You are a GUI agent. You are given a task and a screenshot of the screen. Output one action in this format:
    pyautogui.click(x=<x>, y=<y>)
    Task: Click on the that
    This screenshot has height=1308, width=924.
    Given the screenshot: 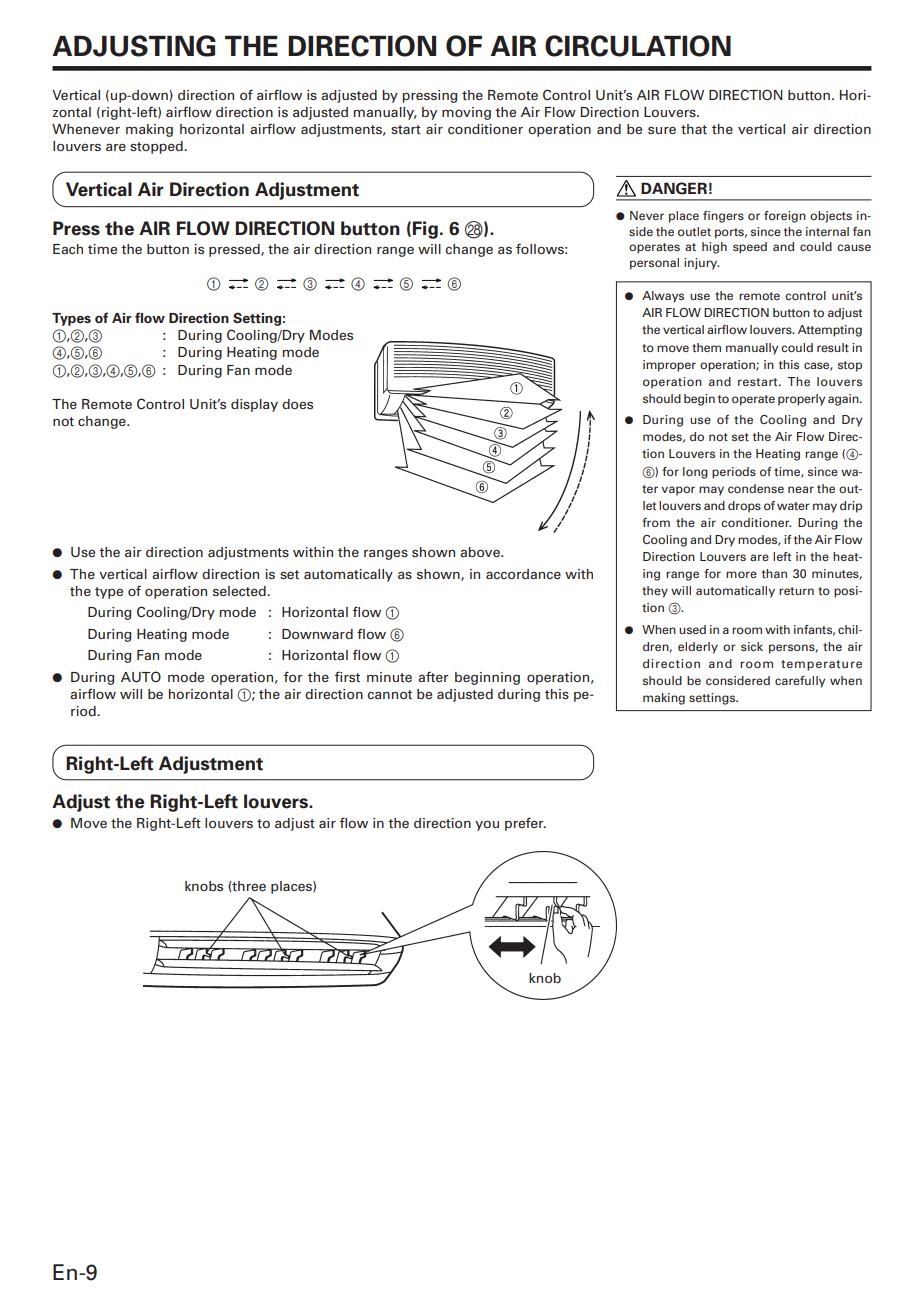 What is the action you would take?
    pyautogui.click(x=694, y=129)
